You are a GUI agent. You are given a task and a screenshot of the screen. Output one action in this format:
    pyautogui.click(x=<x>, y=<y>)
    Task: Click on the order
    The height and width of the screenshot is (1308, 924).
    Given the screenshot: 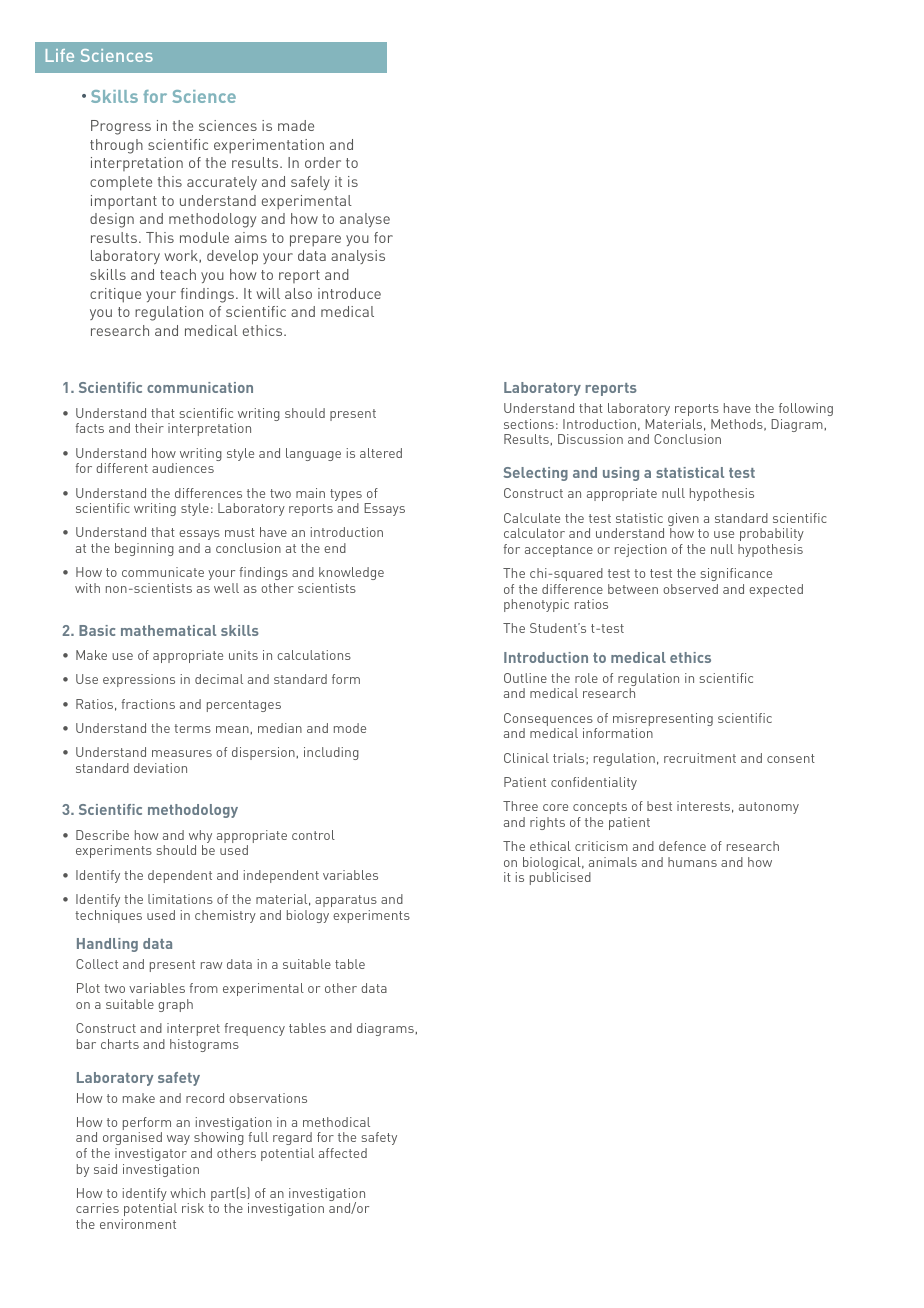 What is the action you would take?
    pyautogui.click(x=323, y=162)
